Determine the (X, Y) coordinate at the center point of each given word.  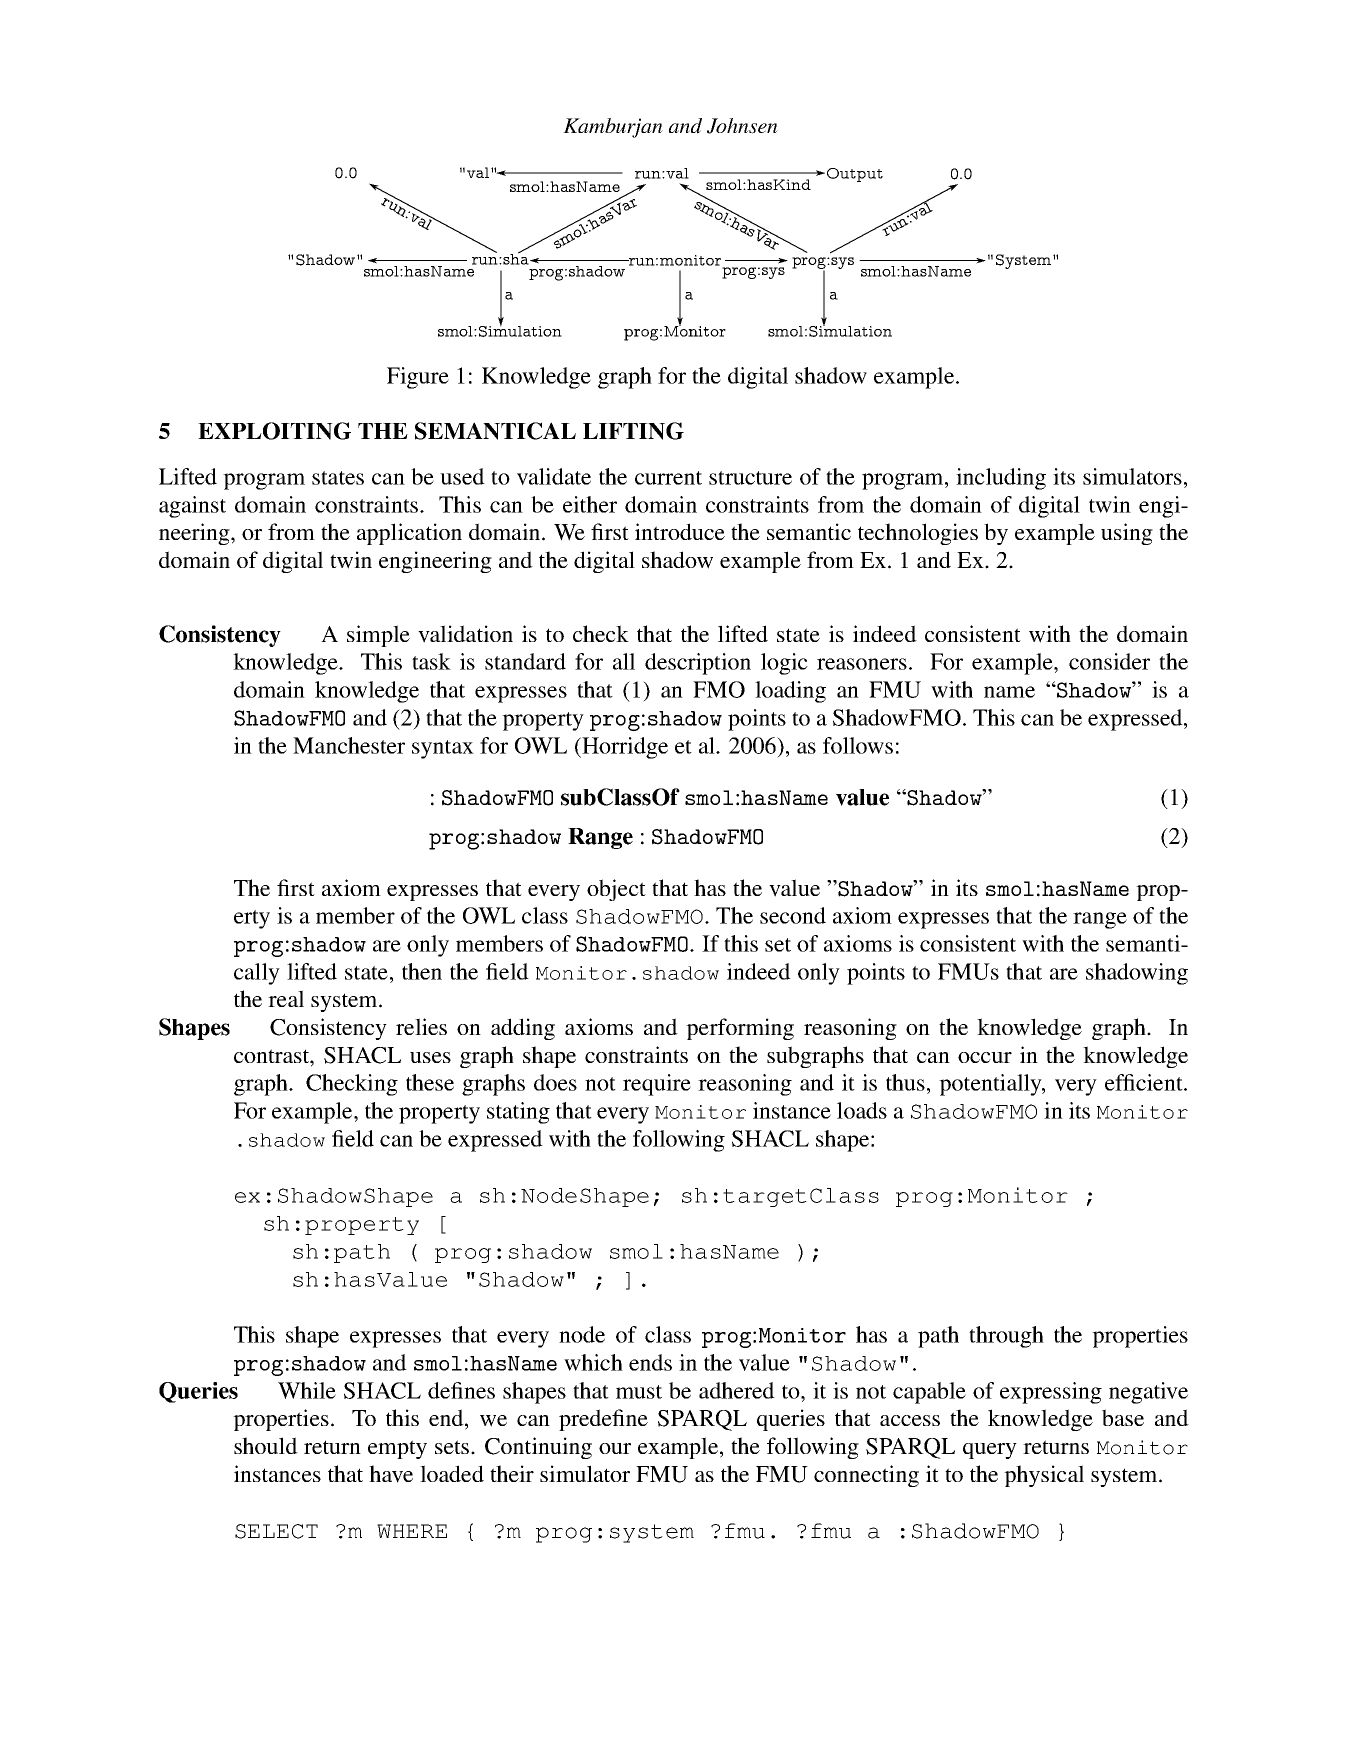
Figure (418, 378)
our (615, 1448)
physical (1044, 1476)
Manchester (349, 745)
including (1001, 479)
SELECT (276, 1531)
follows (858, 745)
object (616, 890)
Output (853, 175)
